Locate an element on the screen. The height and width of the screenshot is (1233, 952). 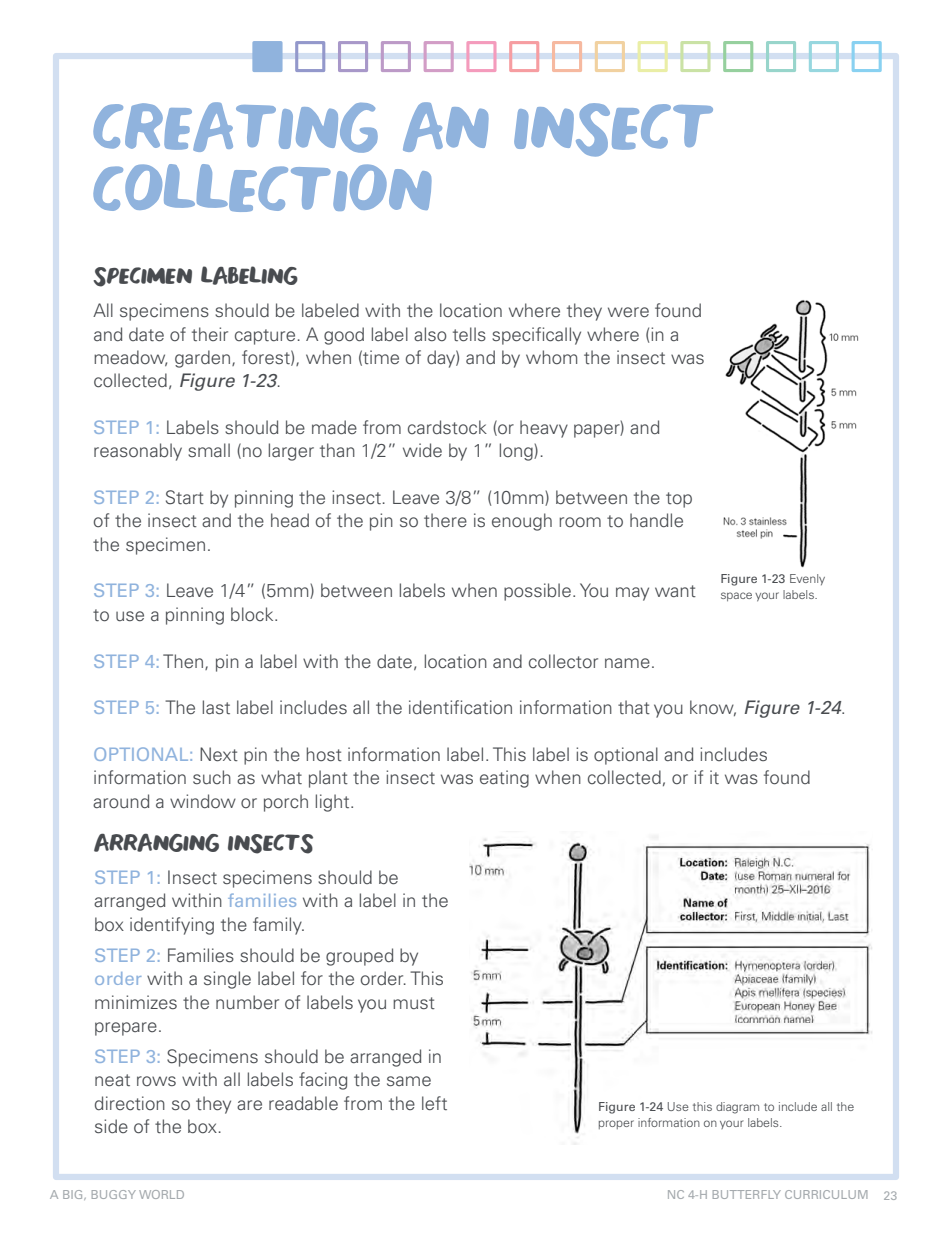
also is located at coordinates (430, 334).
